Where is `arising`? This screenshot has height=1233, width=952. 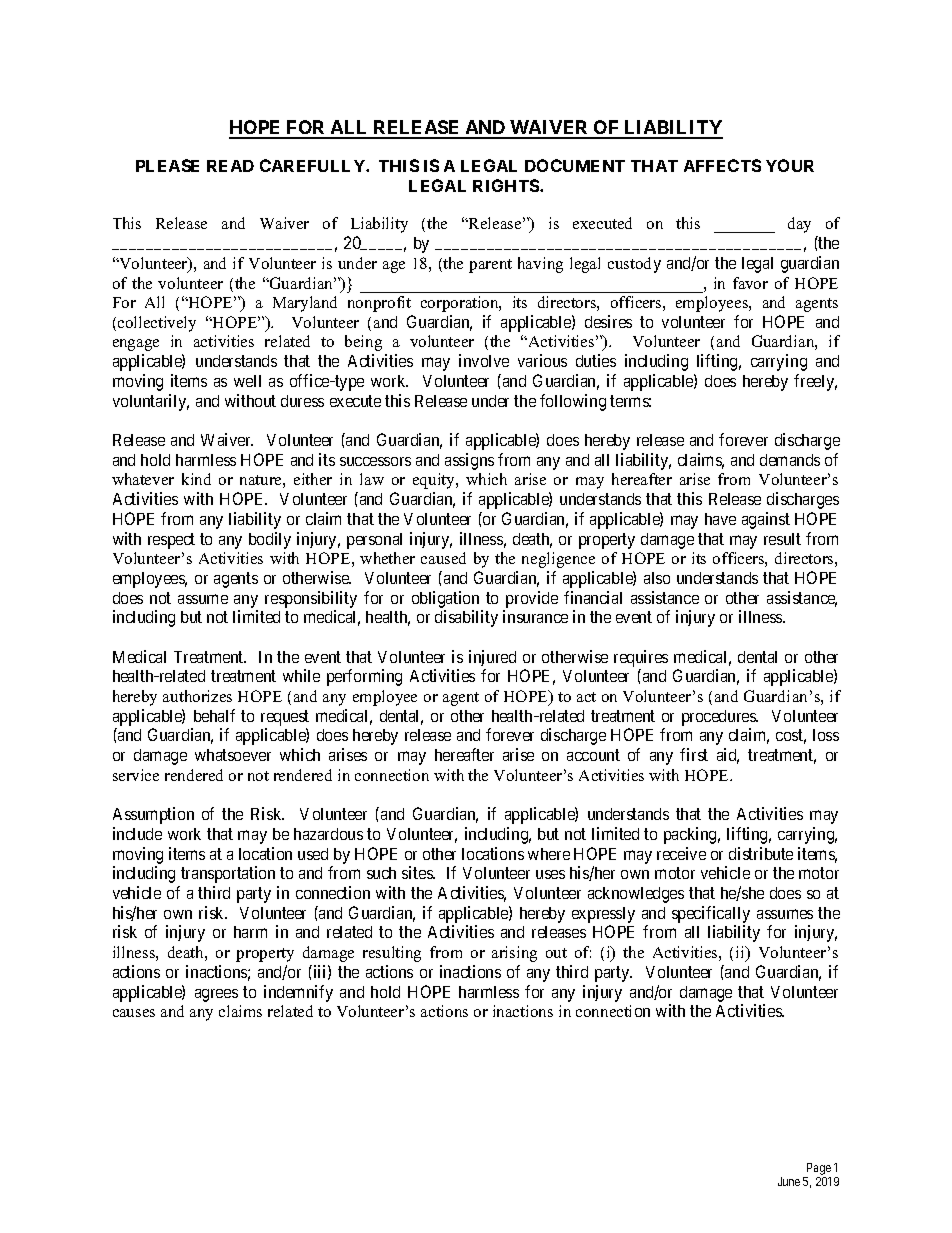
arising is located at coordinates (514, 954).
